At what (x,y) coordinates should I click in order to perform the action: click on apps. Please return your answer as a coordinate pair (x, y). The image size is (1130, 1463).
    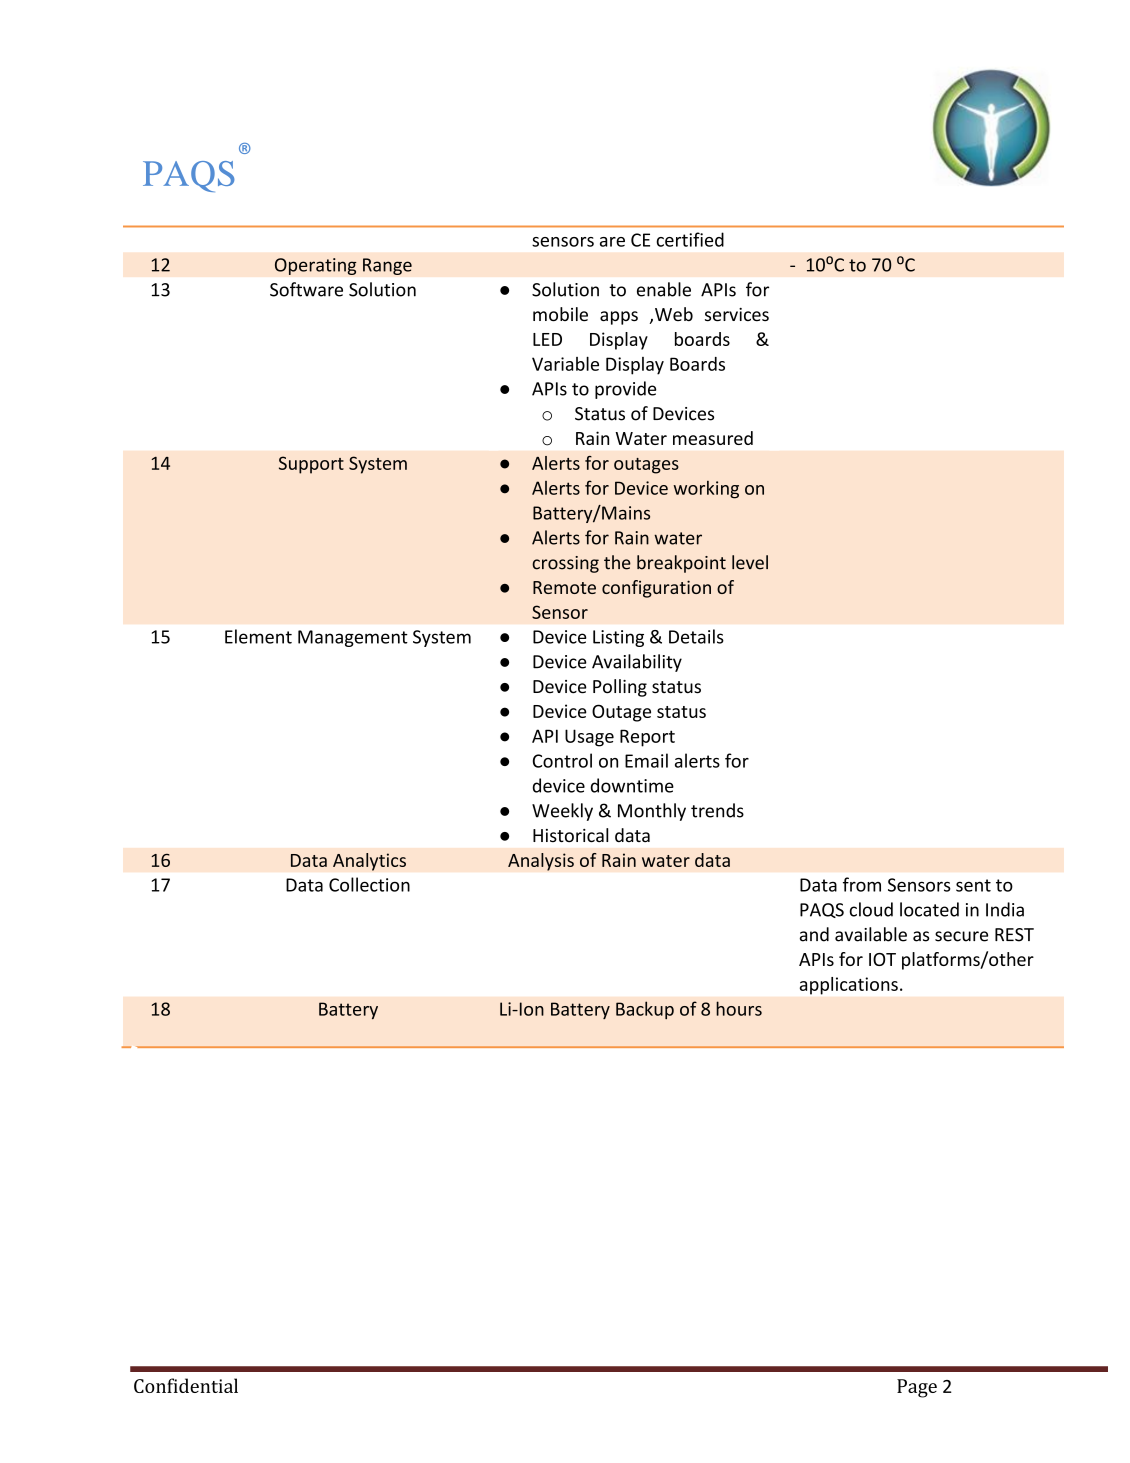
    Looking at the image, I should click on (619, 318).
